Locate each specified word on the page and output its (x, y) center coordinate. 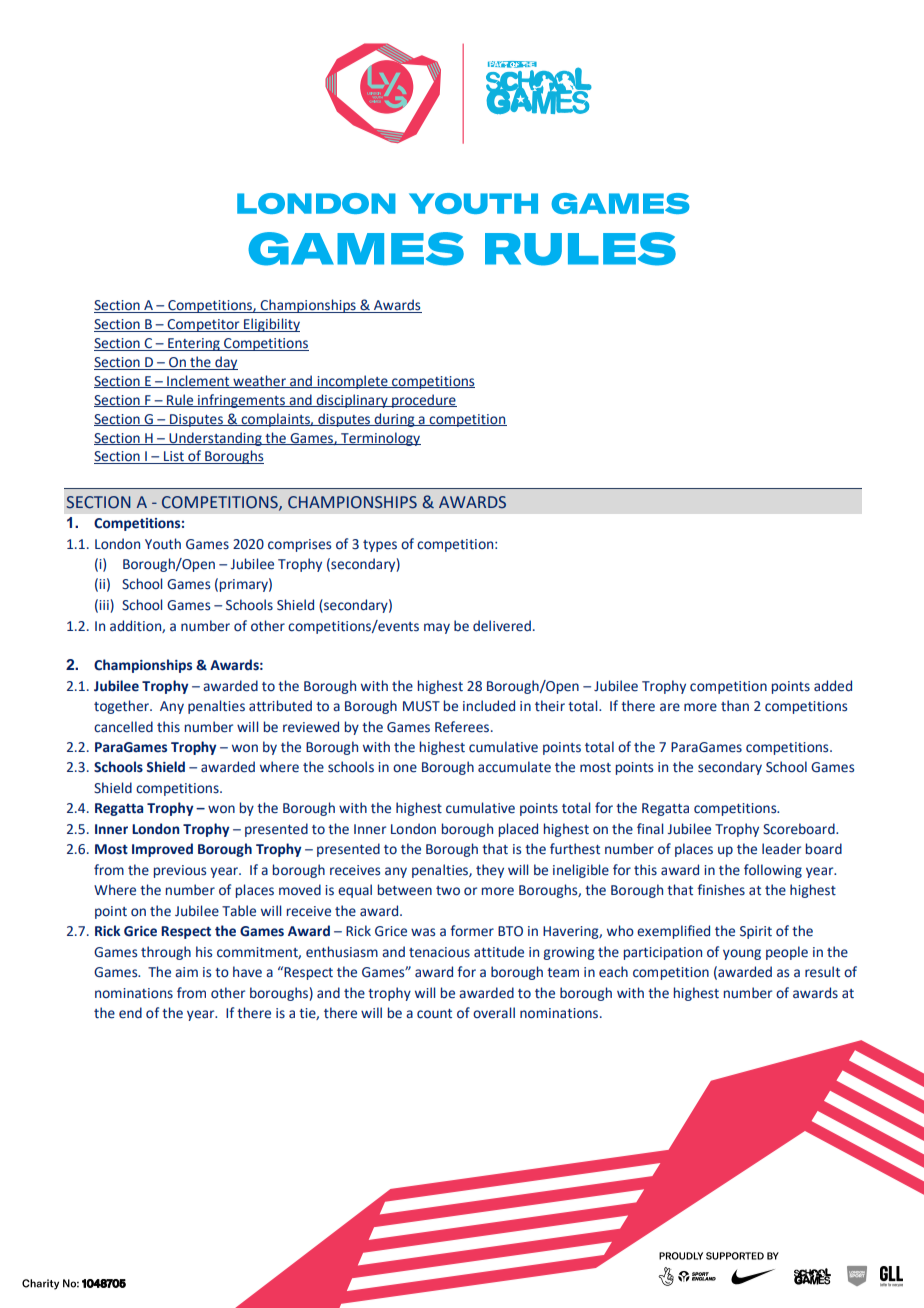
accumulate (514, 767)
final (650, 828)
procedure (423, 401)
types (380, 546)
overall (494, 1013)
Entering (194, 344)
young (742, 954)
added (833, 686)
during (394, 420)
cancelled (123, 727)
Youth (163, 544)
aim (186, 972)
